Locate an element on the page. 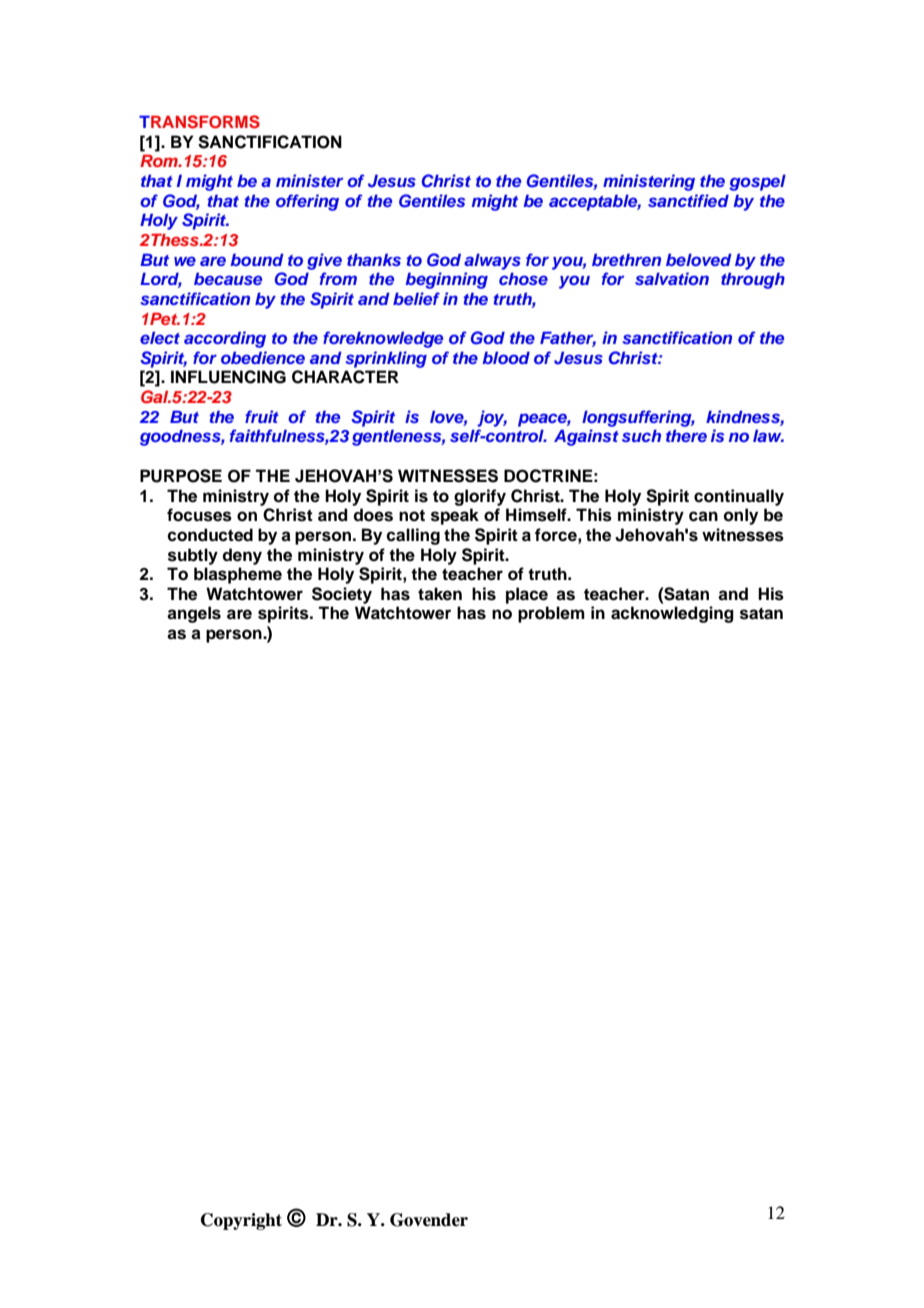 The width and height of the document is (924, 1308). angels is located at coordinates (194, 614).
